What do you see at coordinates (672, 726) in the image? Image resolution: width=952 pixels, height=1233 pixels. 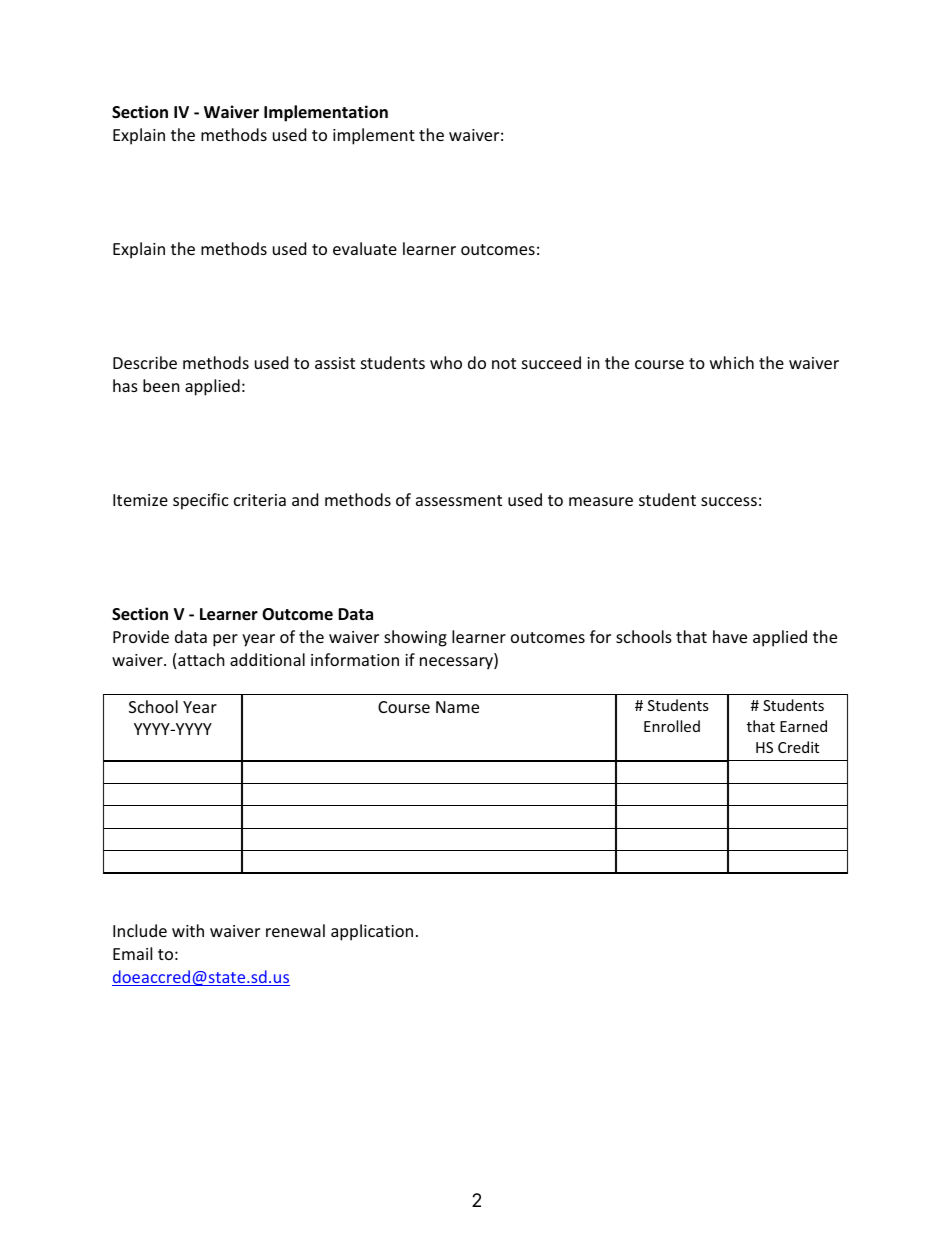 I see `Enrolled` at bounding box center [672, 726].
